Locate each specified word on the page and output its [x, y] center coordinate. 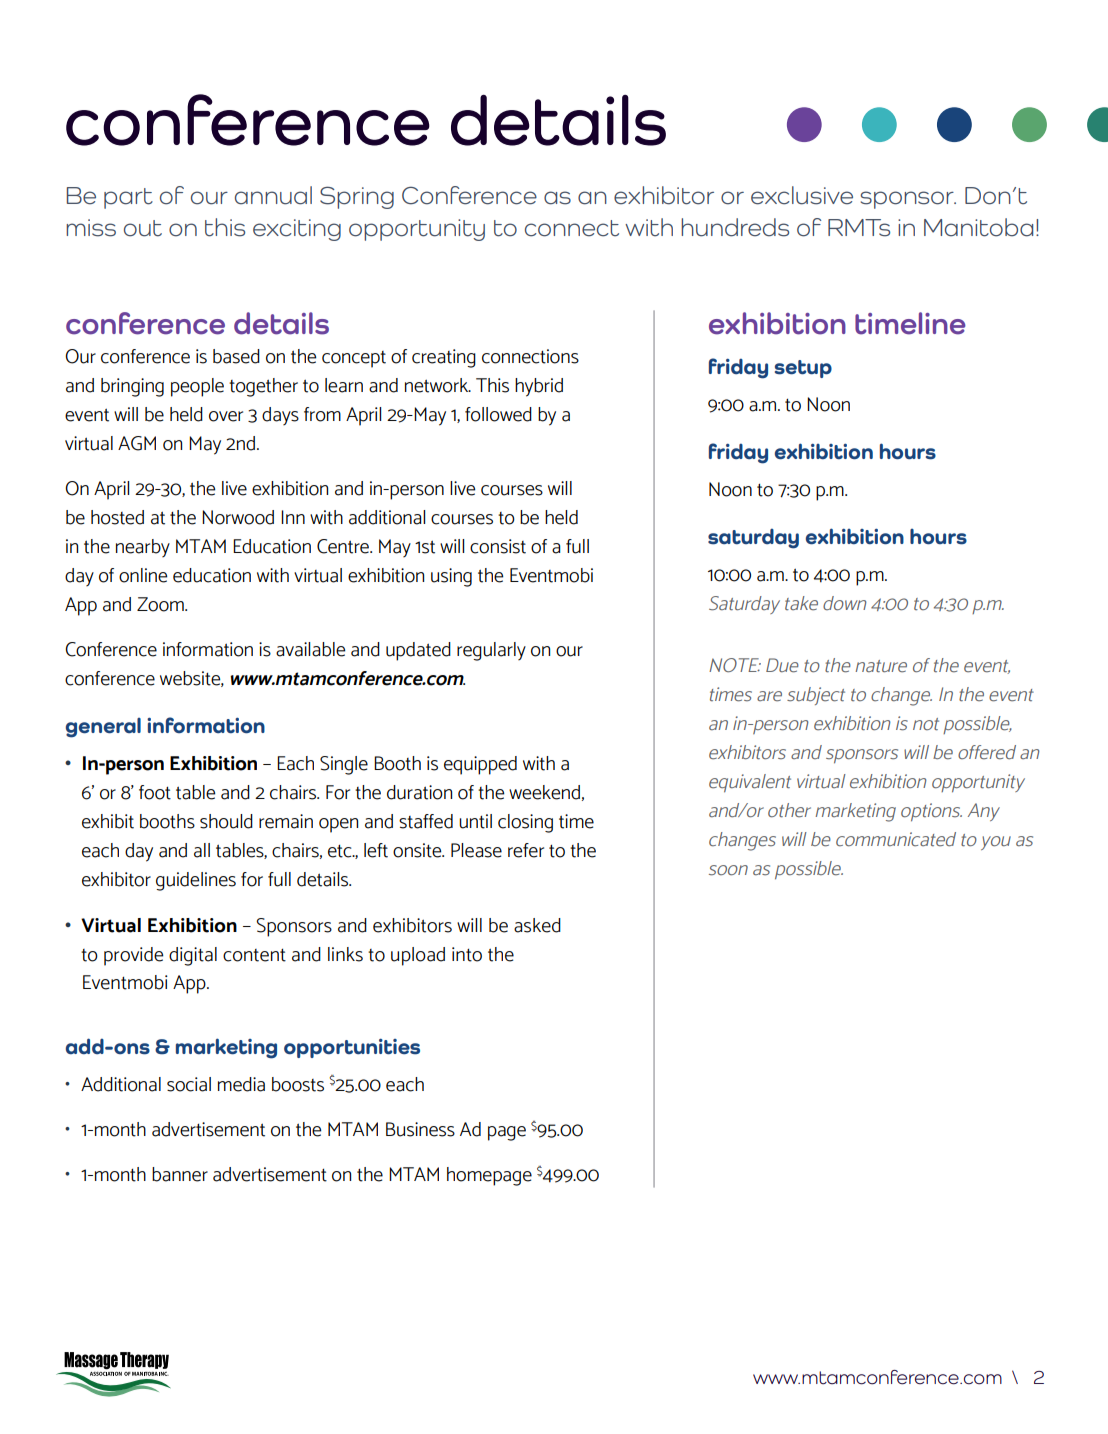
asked [537, 925]
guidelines [196, 881]
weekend [544, 792]
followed [498, 414]
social [189, 1084]
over [226, 416]
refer [526, 850]
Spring [357, 197]
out [143, 228]
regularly [491, 651]
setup [803, 369]
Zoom [161, 604]
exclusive [802, 195]
